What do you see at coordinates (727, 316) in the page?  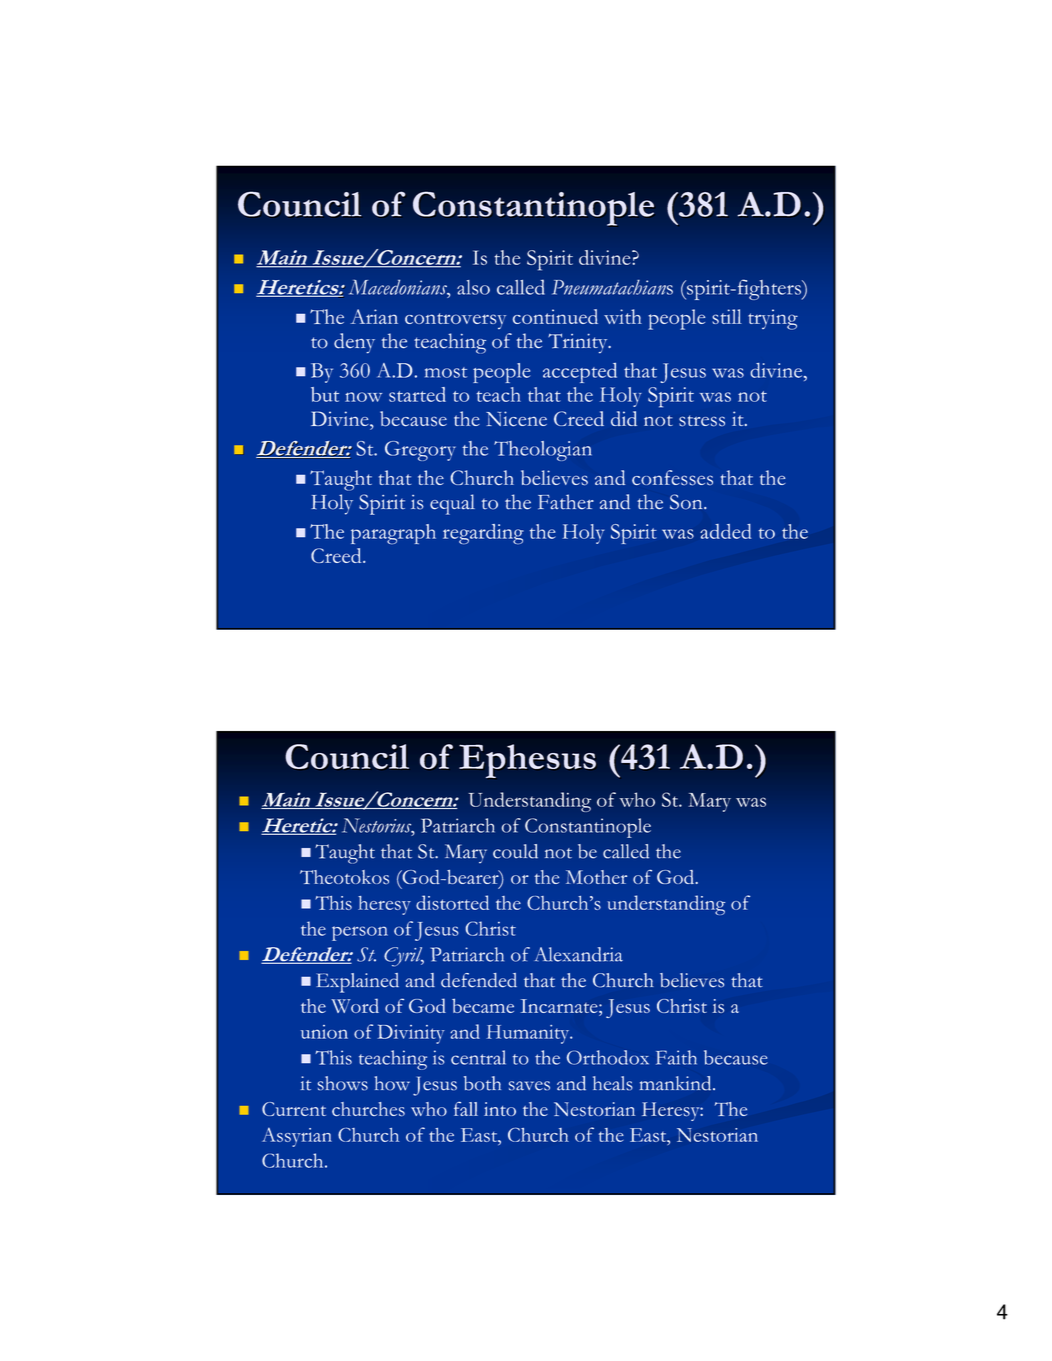 I see `still` at bounding box center [727, 316].
